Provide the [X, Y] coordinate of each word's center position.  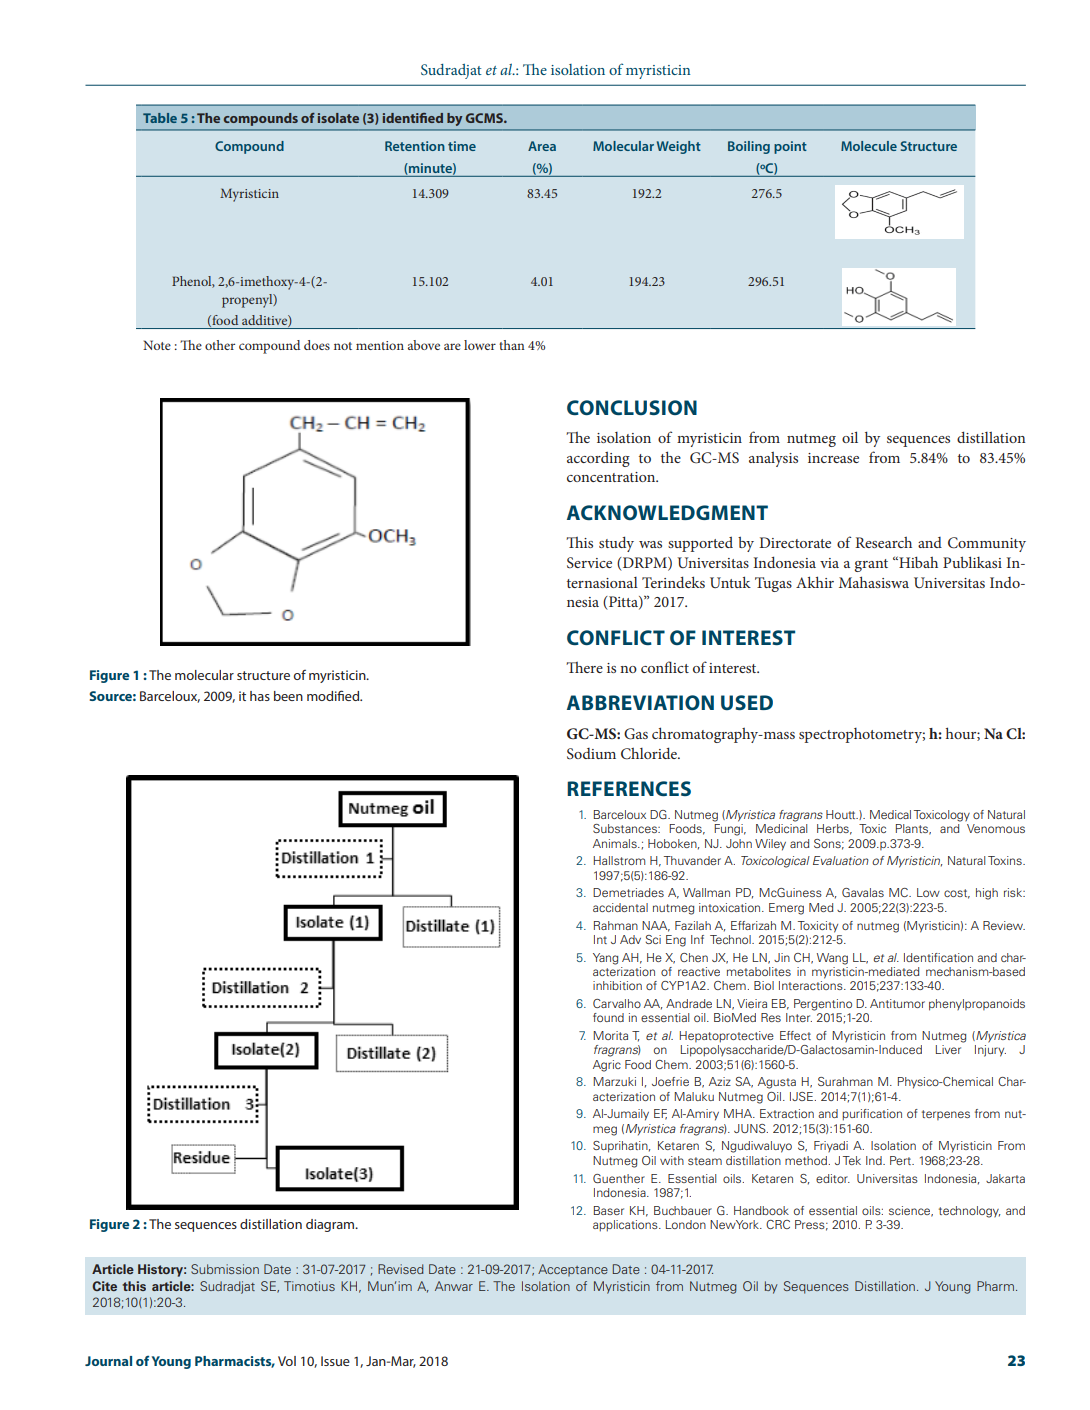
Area [542, 146]
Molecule [869, 146]
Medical [890, 814]
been [288, 696]
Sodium [591, 754]
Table [160, 118]
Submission [225, 1269]
